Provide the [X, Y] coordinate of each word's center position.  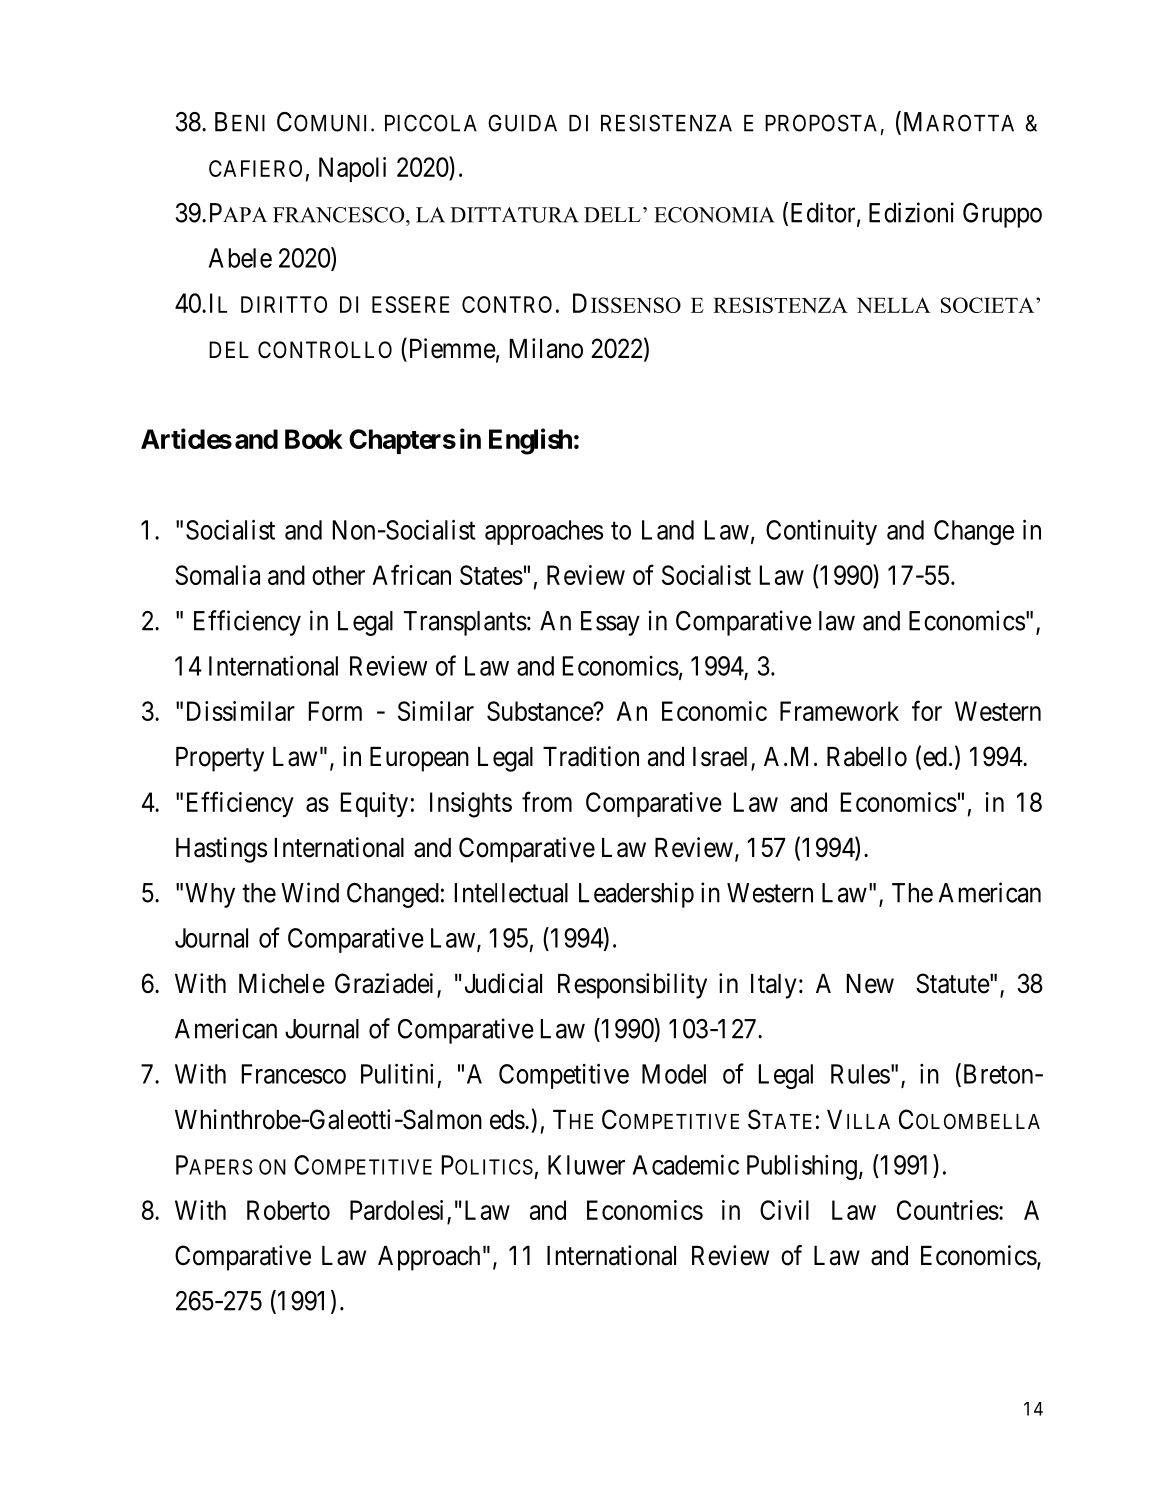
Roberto [288, 1210]
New [870, 984]
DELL [612, 215]
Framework [839, 711]
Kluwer [586, 1165]
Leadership [636, 895]
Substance [540, 711]
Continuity [821, 532]
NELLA [894, 305]
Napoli [352, 169]
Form [335, 711]
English [530, 441]
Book [314, 439]
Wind [310, 892]
